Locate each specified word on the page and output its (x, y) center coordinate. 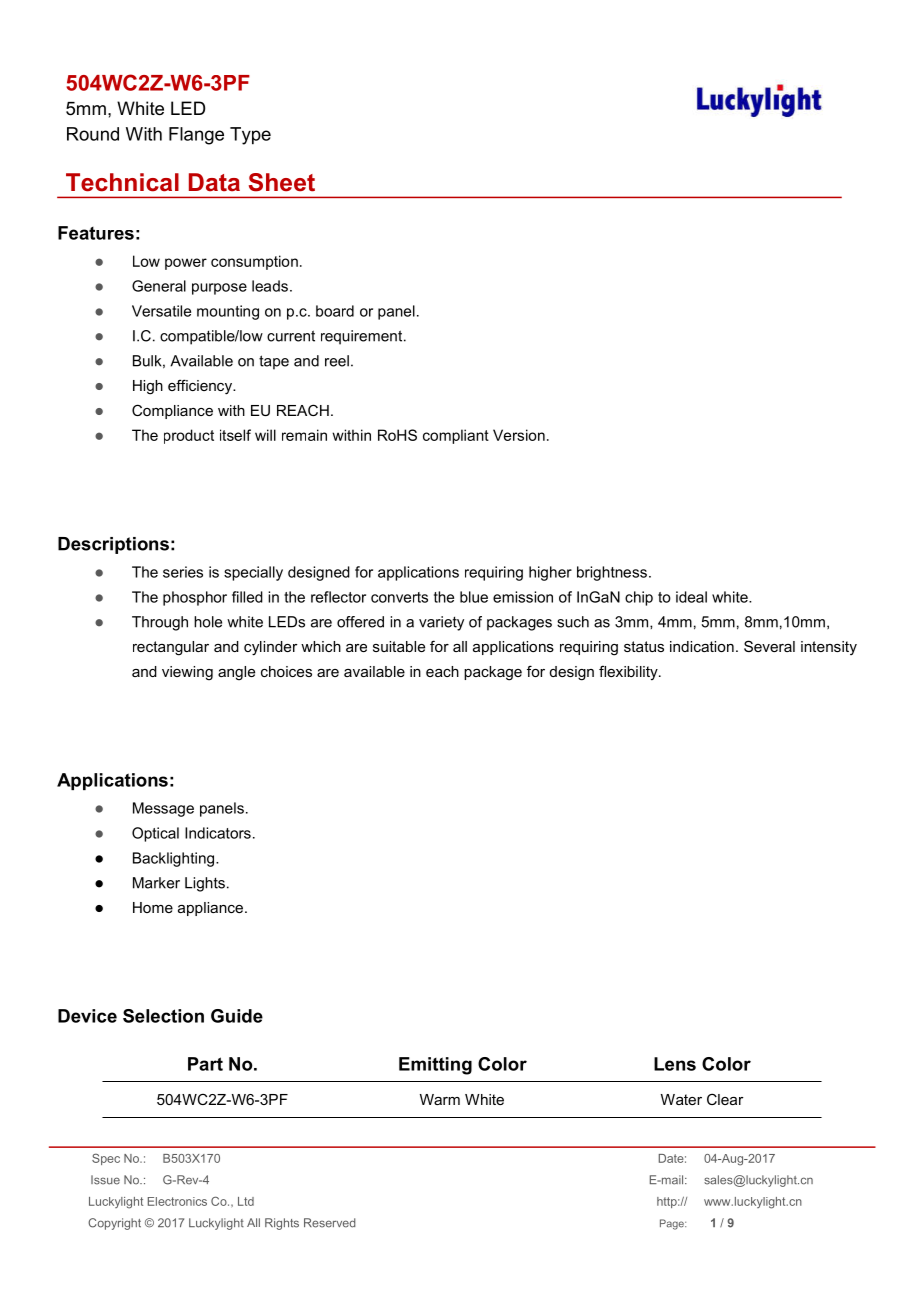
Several (769, 646)
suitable (399, 646)
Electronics (177, 1201)
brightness (612, 573)
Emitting (435, 1066)
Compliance (172, 411)
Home (153, 907)
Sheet (282, 182)
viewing (187, 673)
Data (214, 182)
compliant (456, 436)
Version (519, 435)
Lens (675, 1064)
